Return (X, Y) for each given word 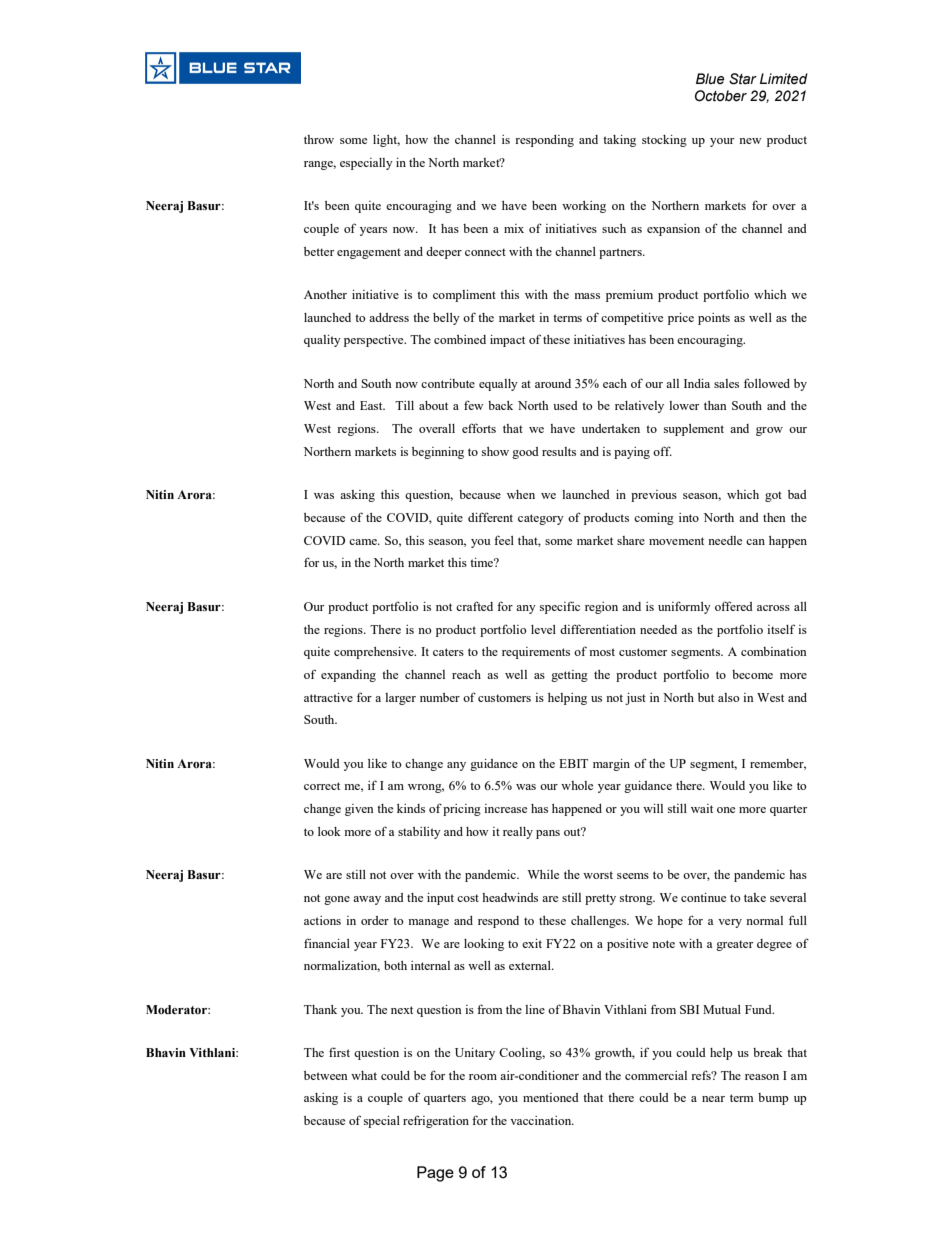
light (386, 141)
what (364, 1075)
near (713, 1099)
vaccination (542, 1120)
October (721, 96)
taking (619, 141)
